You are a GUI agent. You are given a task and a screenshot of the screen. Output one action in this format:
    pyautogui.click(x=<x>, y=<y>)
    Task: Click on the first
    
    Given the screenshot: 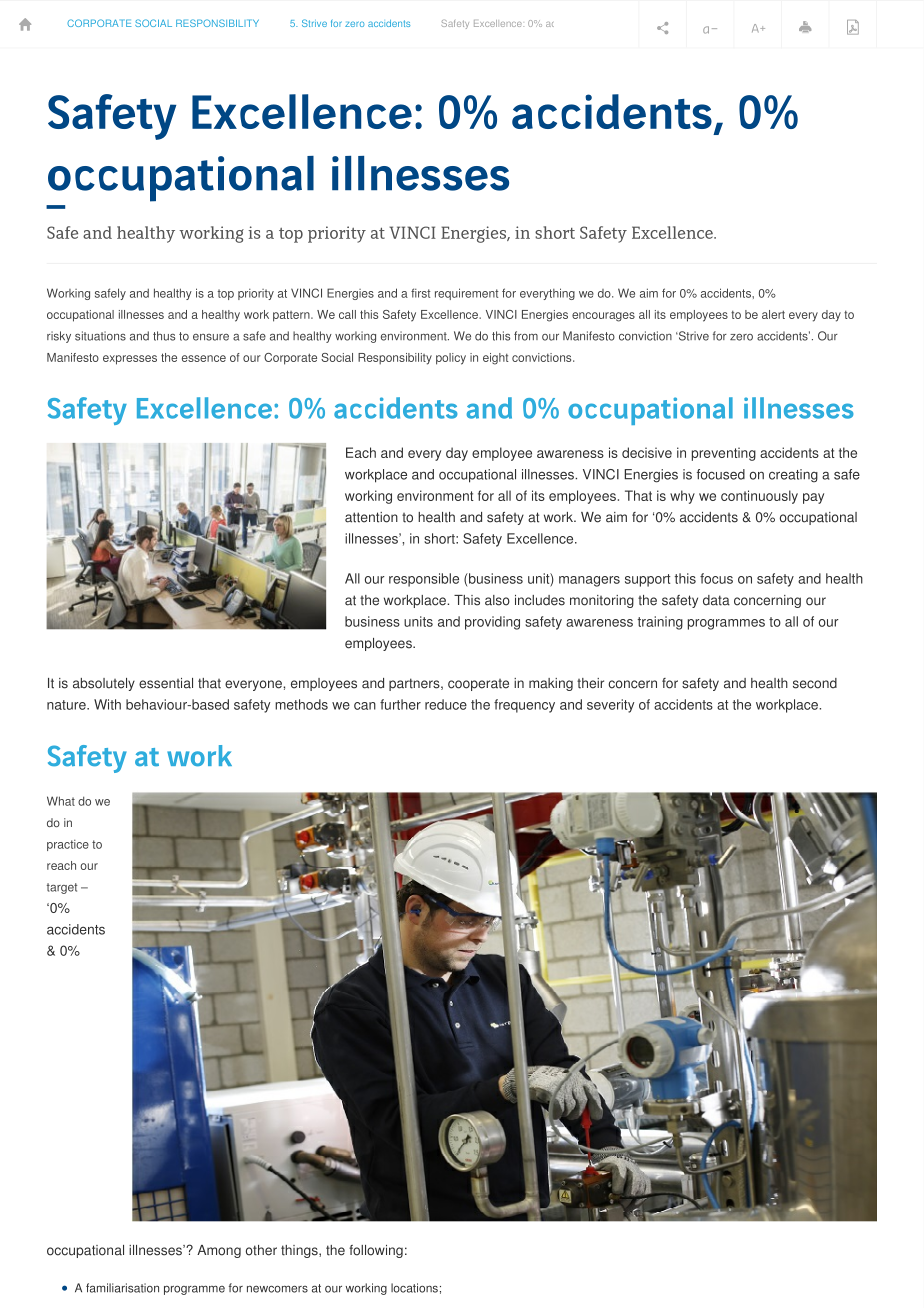 What is the action you would take?
    pyautogui.click(x=421, y=293)
